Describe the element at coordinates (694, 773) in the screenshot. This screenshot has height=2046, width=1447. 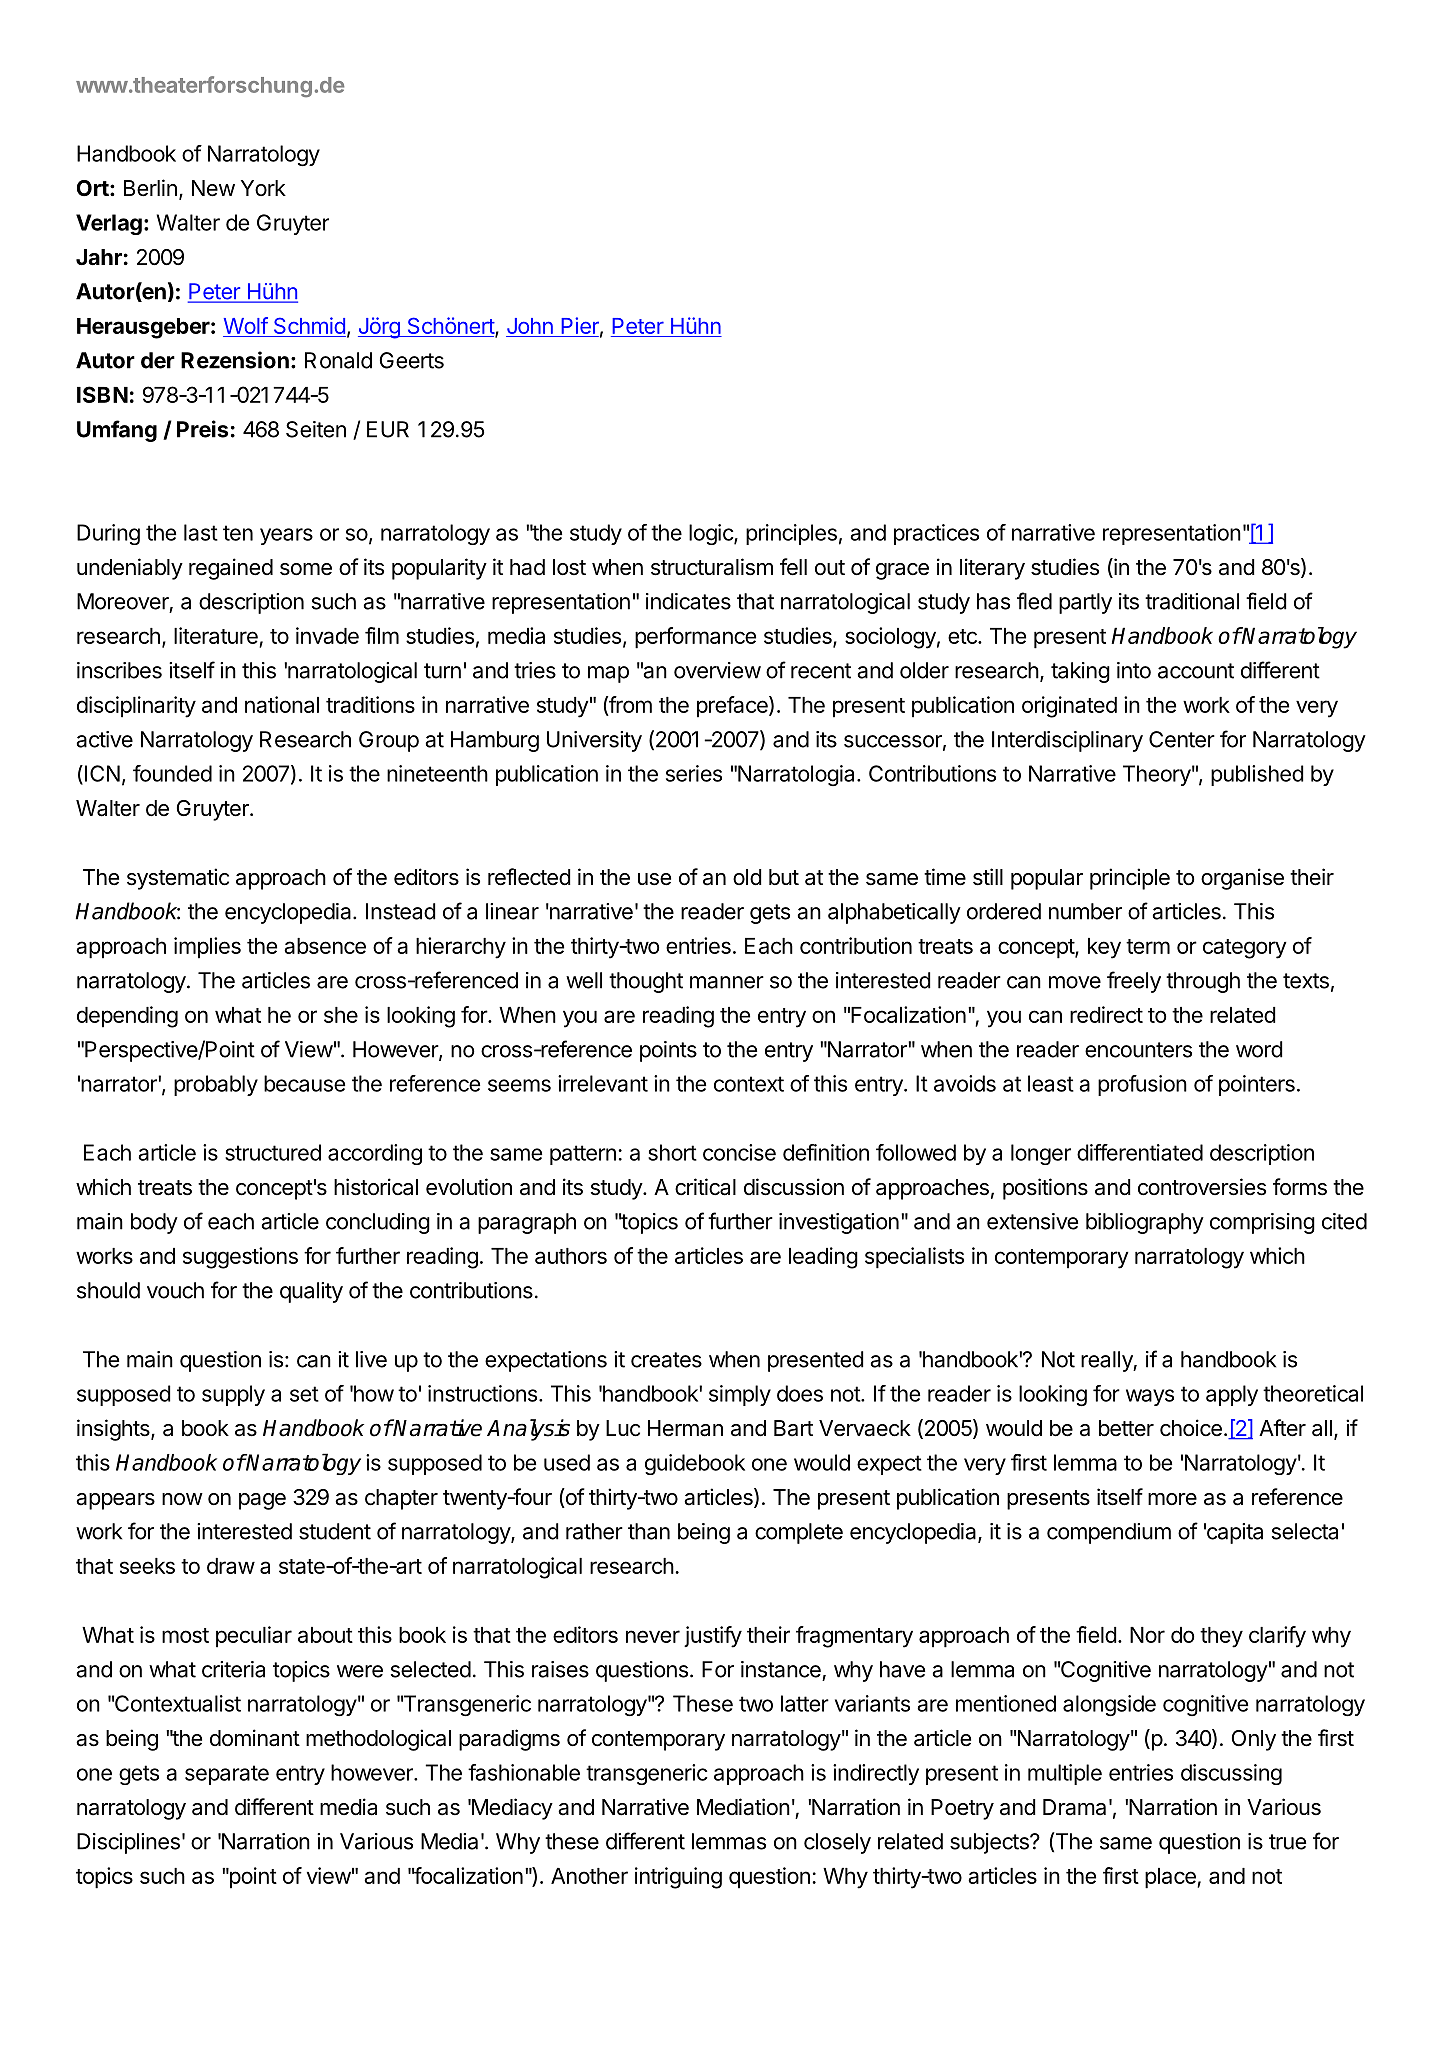
I see `series` at that location.
